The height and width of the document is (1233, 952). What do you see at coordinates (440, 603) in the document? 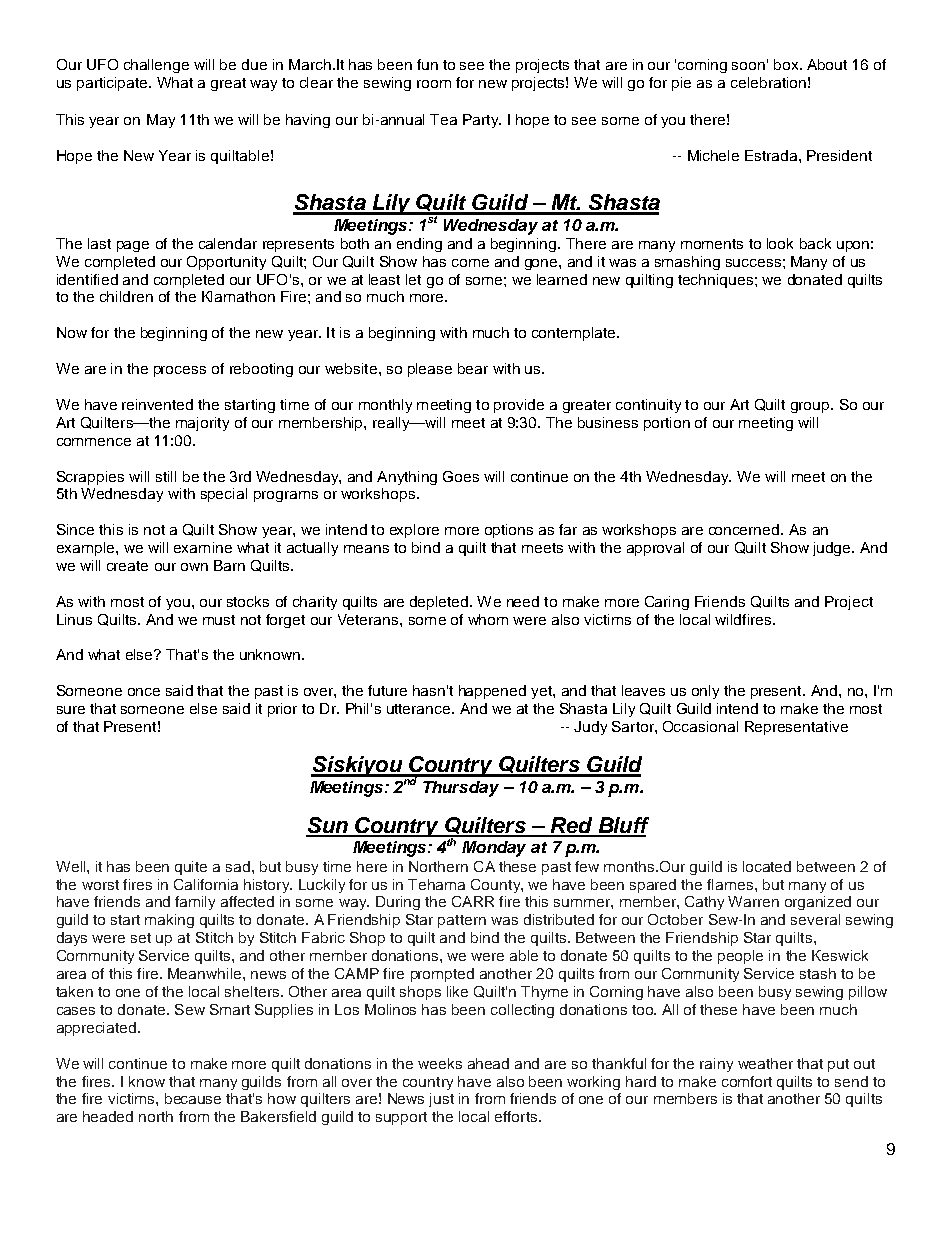
I see `depleted` at bounding box center [440, 603].
